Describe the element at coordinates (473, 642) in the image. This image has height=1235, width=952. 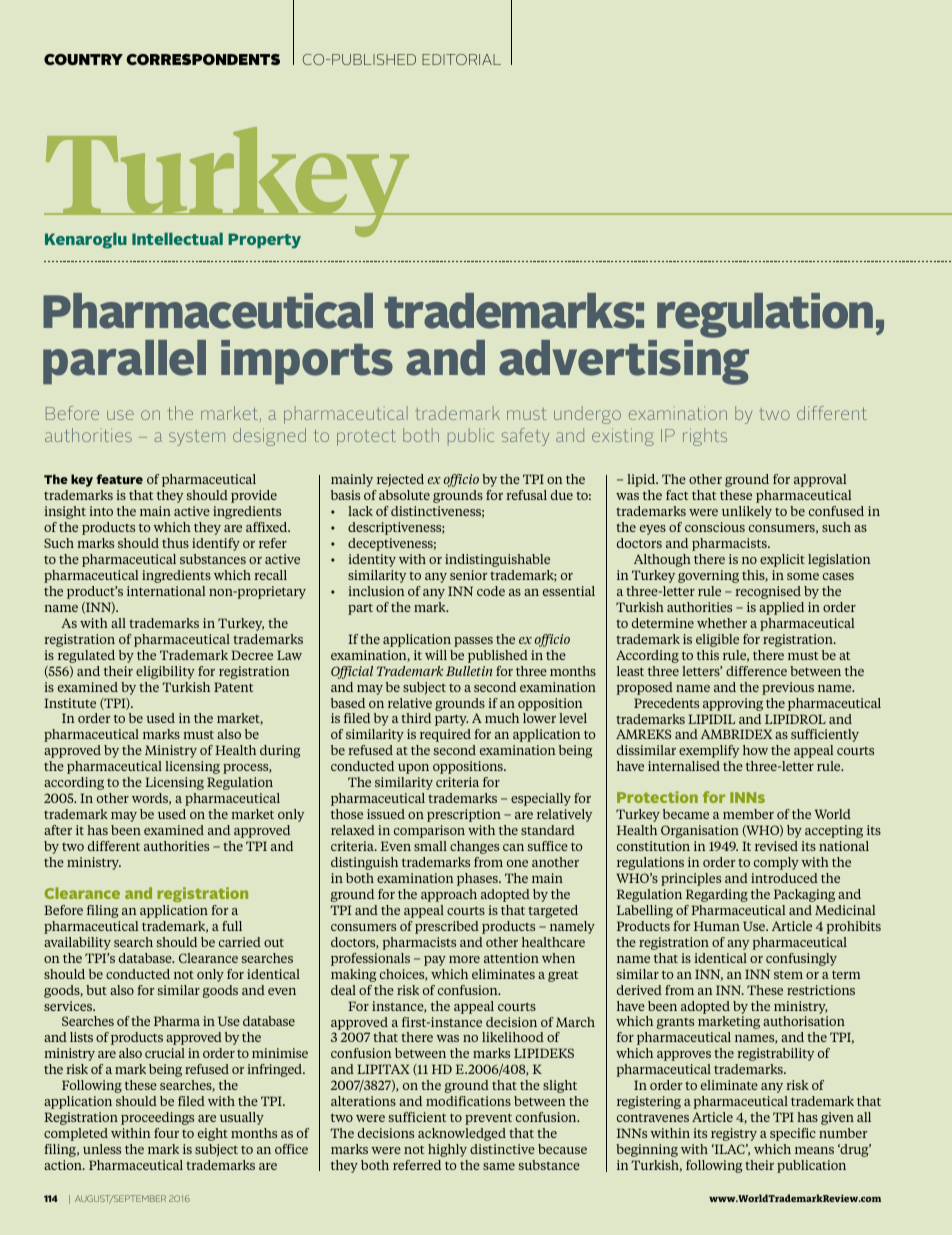
I see `passes` at that location.
